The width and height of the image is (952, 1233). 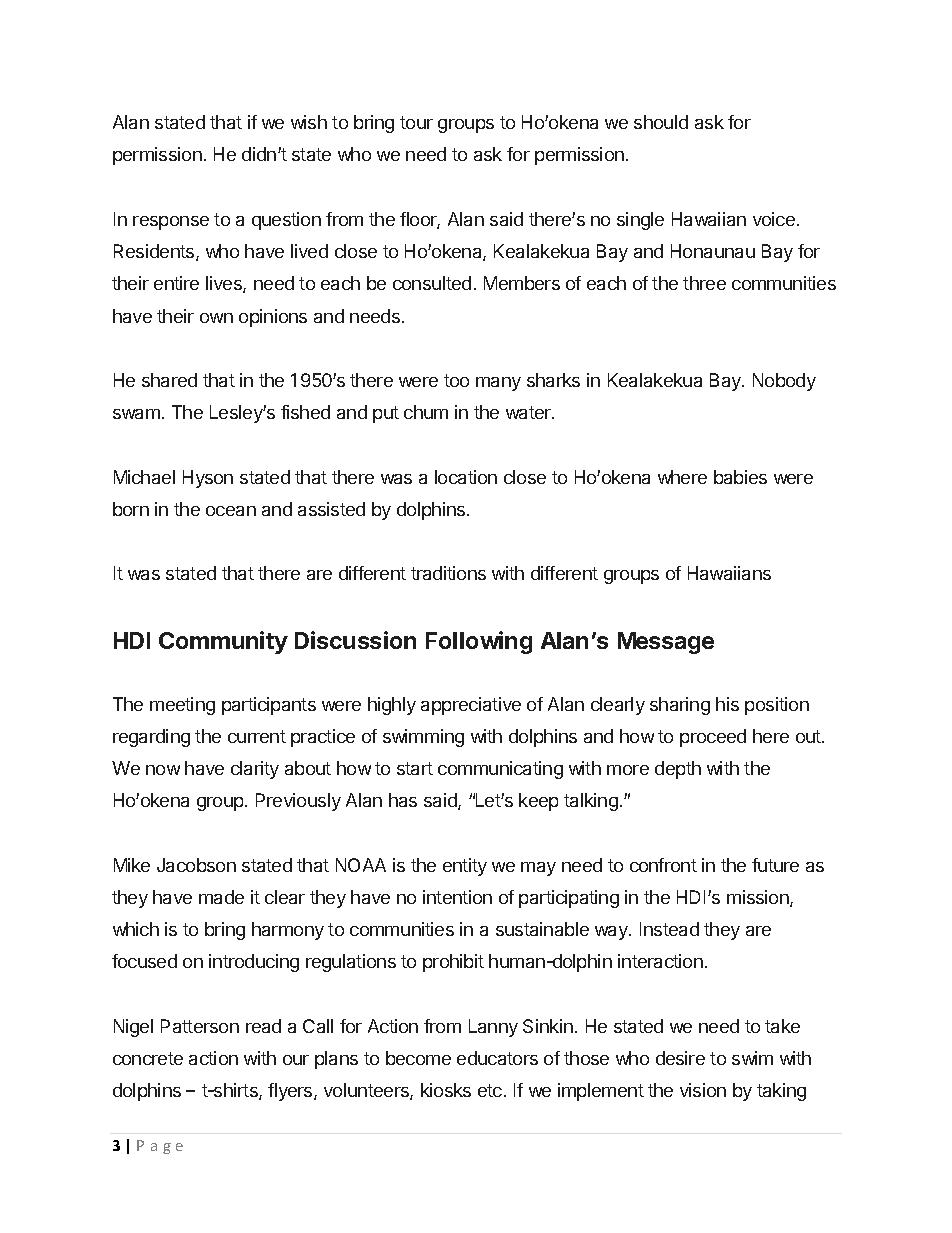 I want to click on become, so click(x=418, y=1058).
